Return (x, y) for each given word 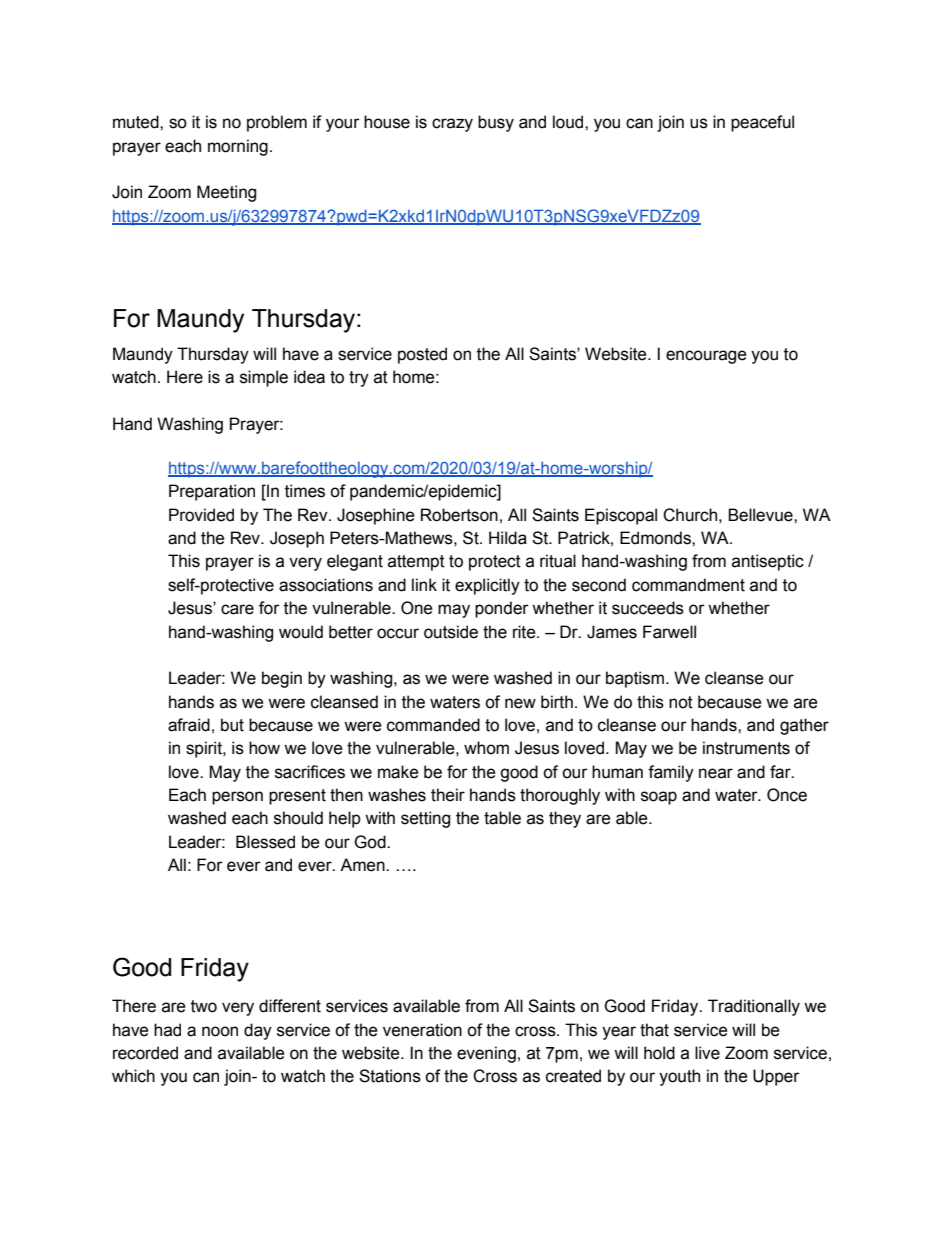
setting (425, 819)
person (237, 798)
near (716, 773)
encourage (706, 357)
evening (486, 1054)
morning (238, 147)
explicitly (487, 586)
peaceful (762, 123)
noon (220, 1031)
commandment (688, 585)
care (237, 609)
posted (422, 355)
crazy (452, 125)
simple (264, 378)
